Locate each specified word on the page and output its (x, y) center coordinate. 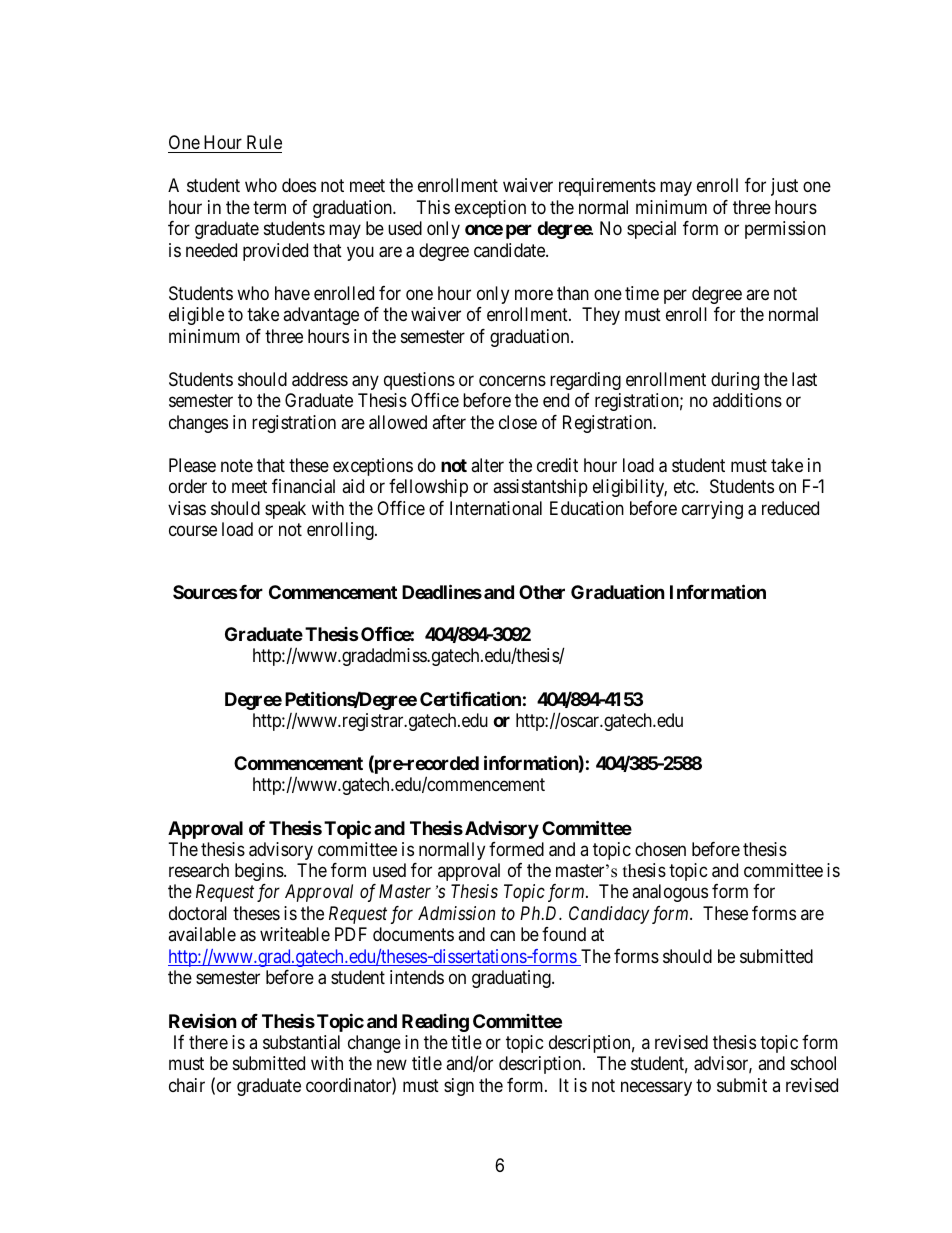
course (193, 531)
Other (542, 592)
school (813, 1063)
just (784, 187)
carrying (712, 510)
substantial (301, 1042)
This (433, 207)
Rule (264, 142)
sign (459, 1087)
